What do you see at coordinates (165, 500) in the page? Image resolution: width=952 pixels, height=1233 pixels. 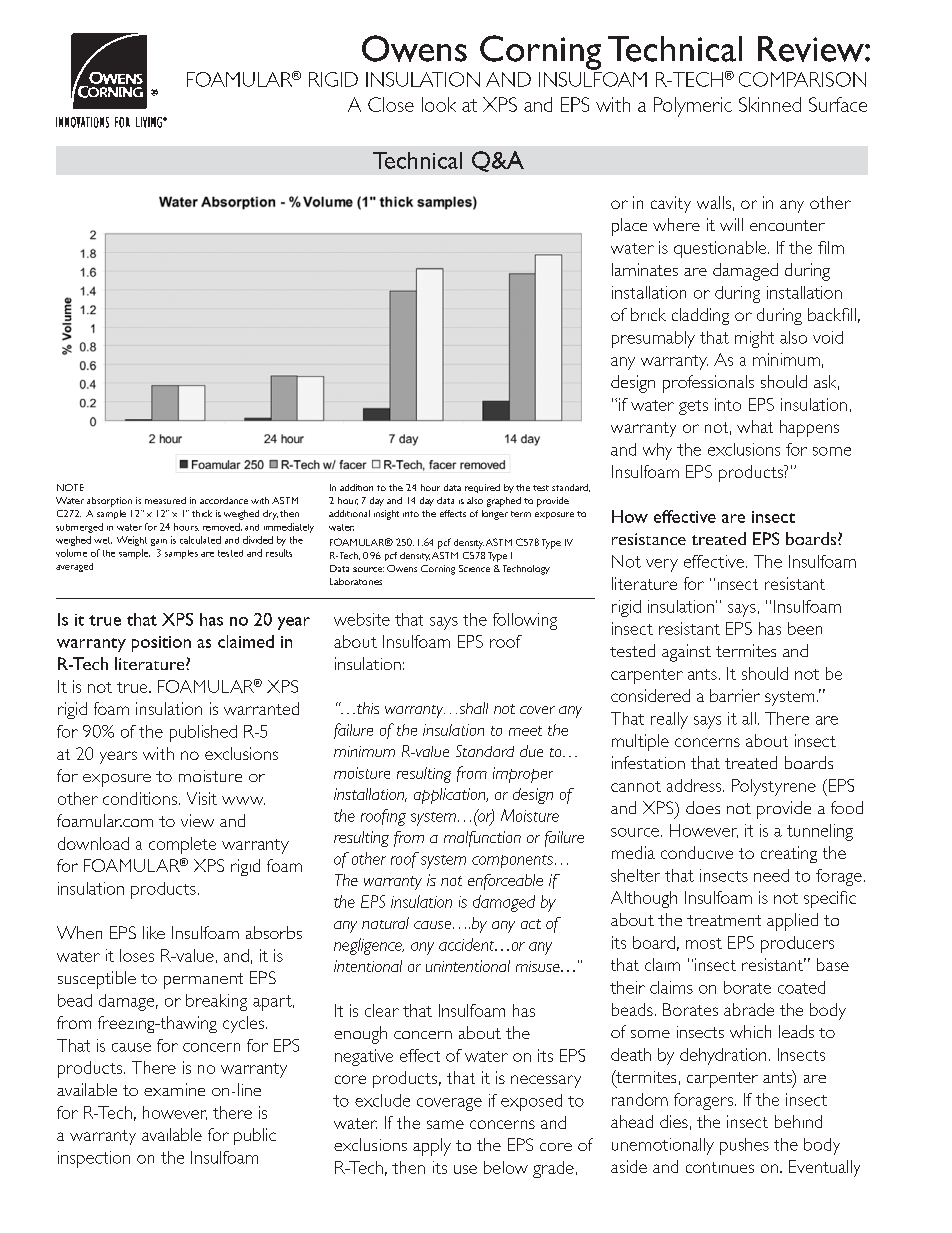 I see `measured` at bounding box center [165, 500].
